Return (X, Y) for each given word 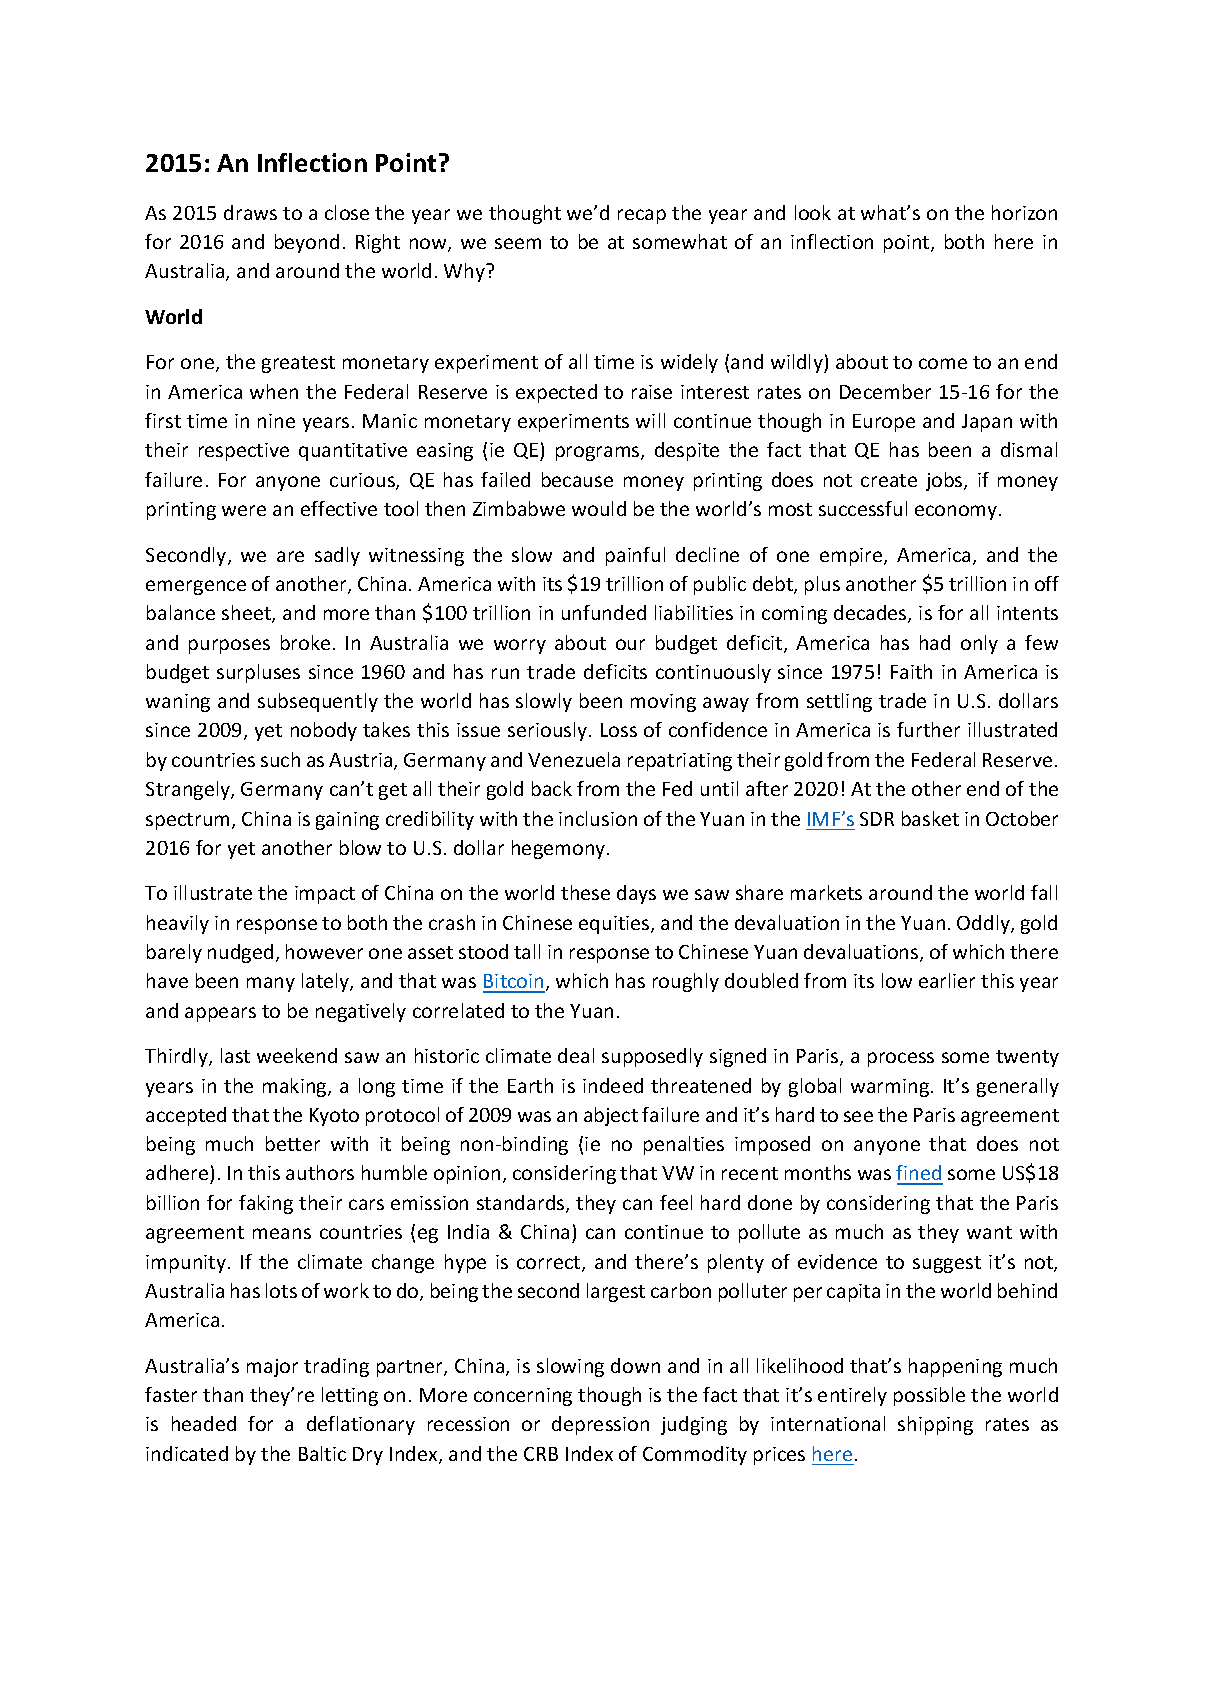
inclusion (598, 818)
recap (642, 216)
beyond (307, 243)
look (813, 212)
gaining (347, 821)
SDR (877, 819)
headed (204, 1423)
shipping (935, 1425)
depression (600, 1425)
